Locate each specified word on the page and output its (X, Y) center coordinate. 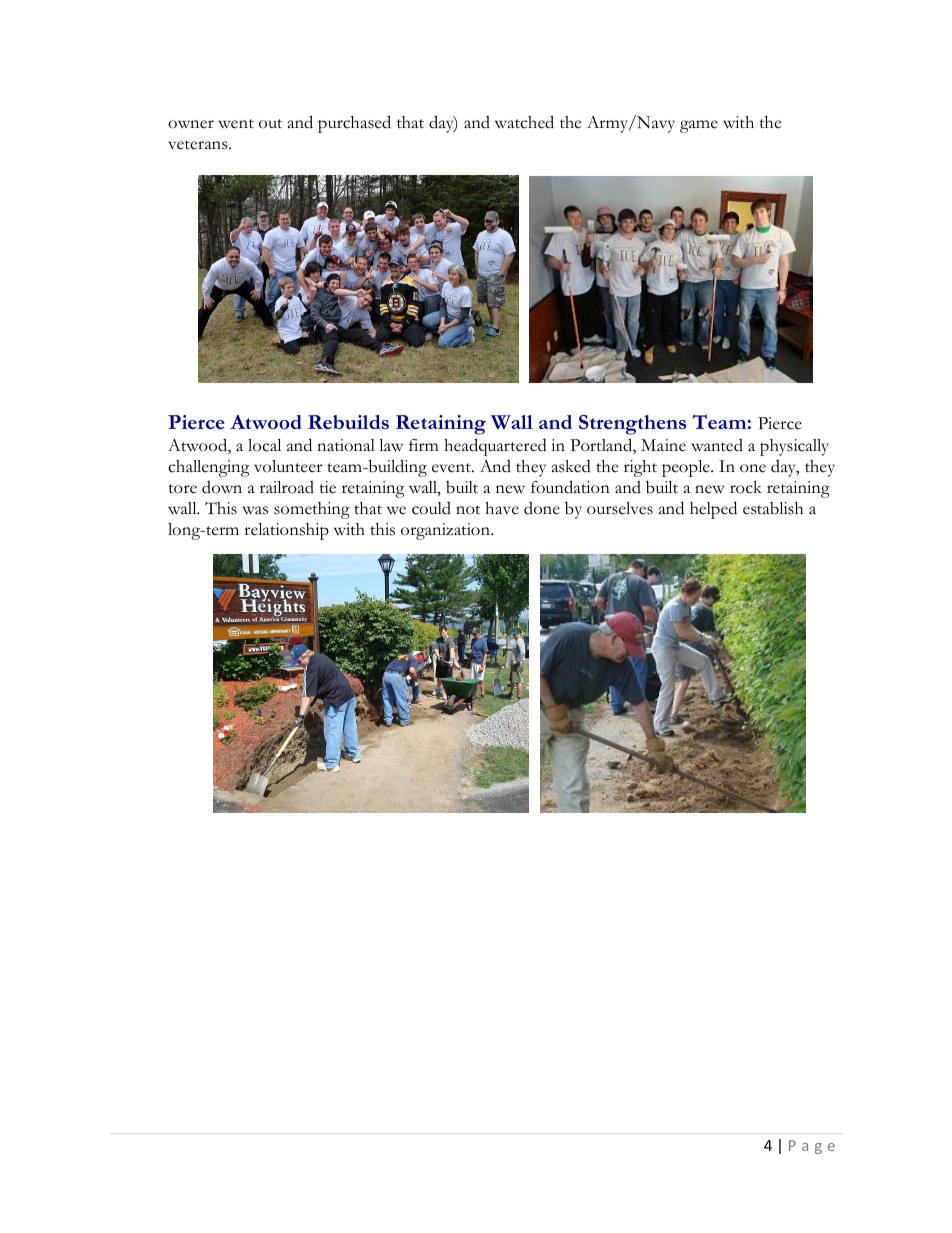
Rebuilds (348, 422)
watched (524, 122)
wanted (717, 445)
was (255, 510)
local (264, 445)
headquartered (495, 447)
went (236, 124)
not (468, 510)
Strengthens (632, 425)
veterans (199, 145)
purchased (354, 124)
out (270, 124)
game (699, 126)
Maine (663, 445)
